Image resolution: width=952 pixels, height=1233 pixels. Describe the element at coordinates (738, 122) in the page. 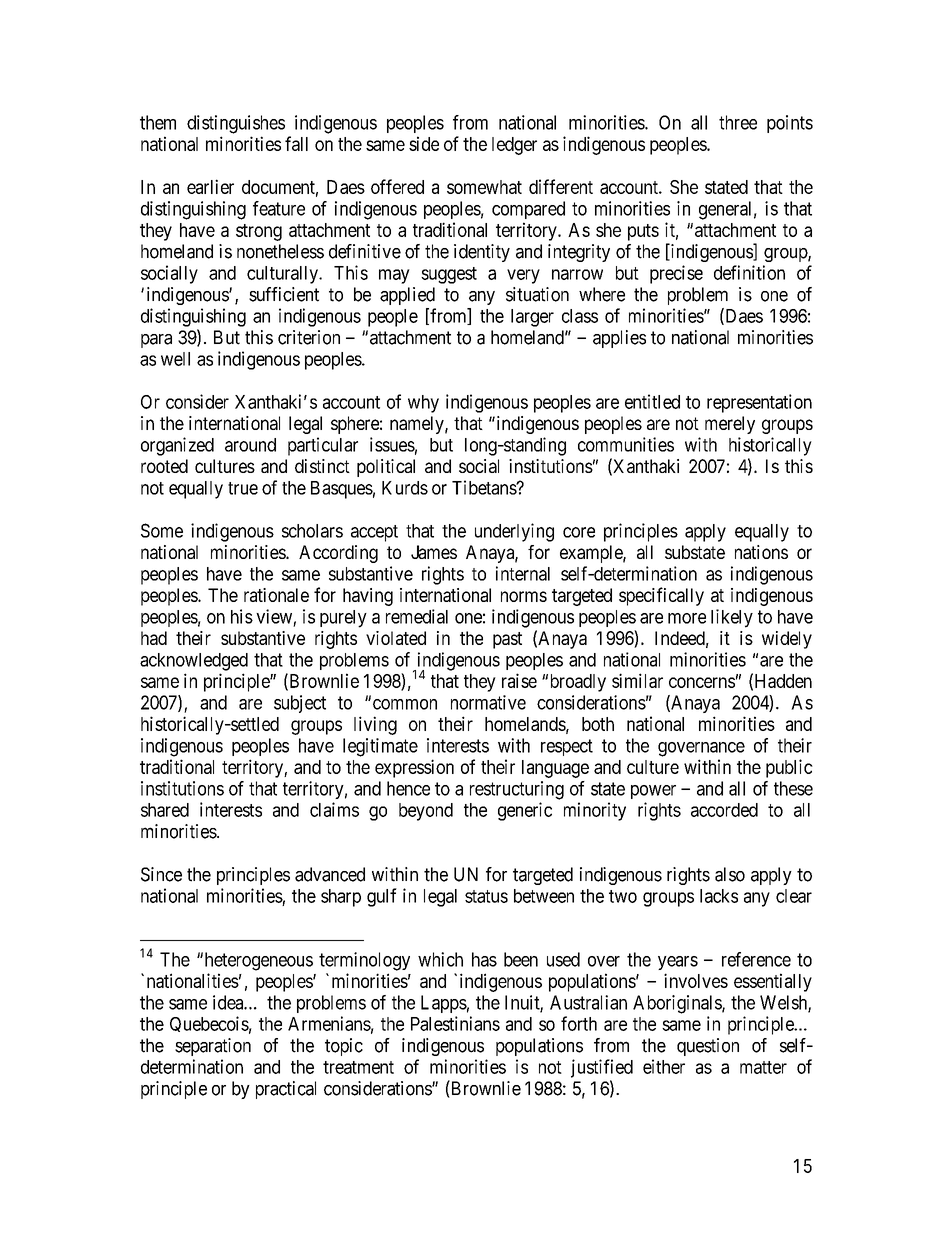

I see `three` at that location.
